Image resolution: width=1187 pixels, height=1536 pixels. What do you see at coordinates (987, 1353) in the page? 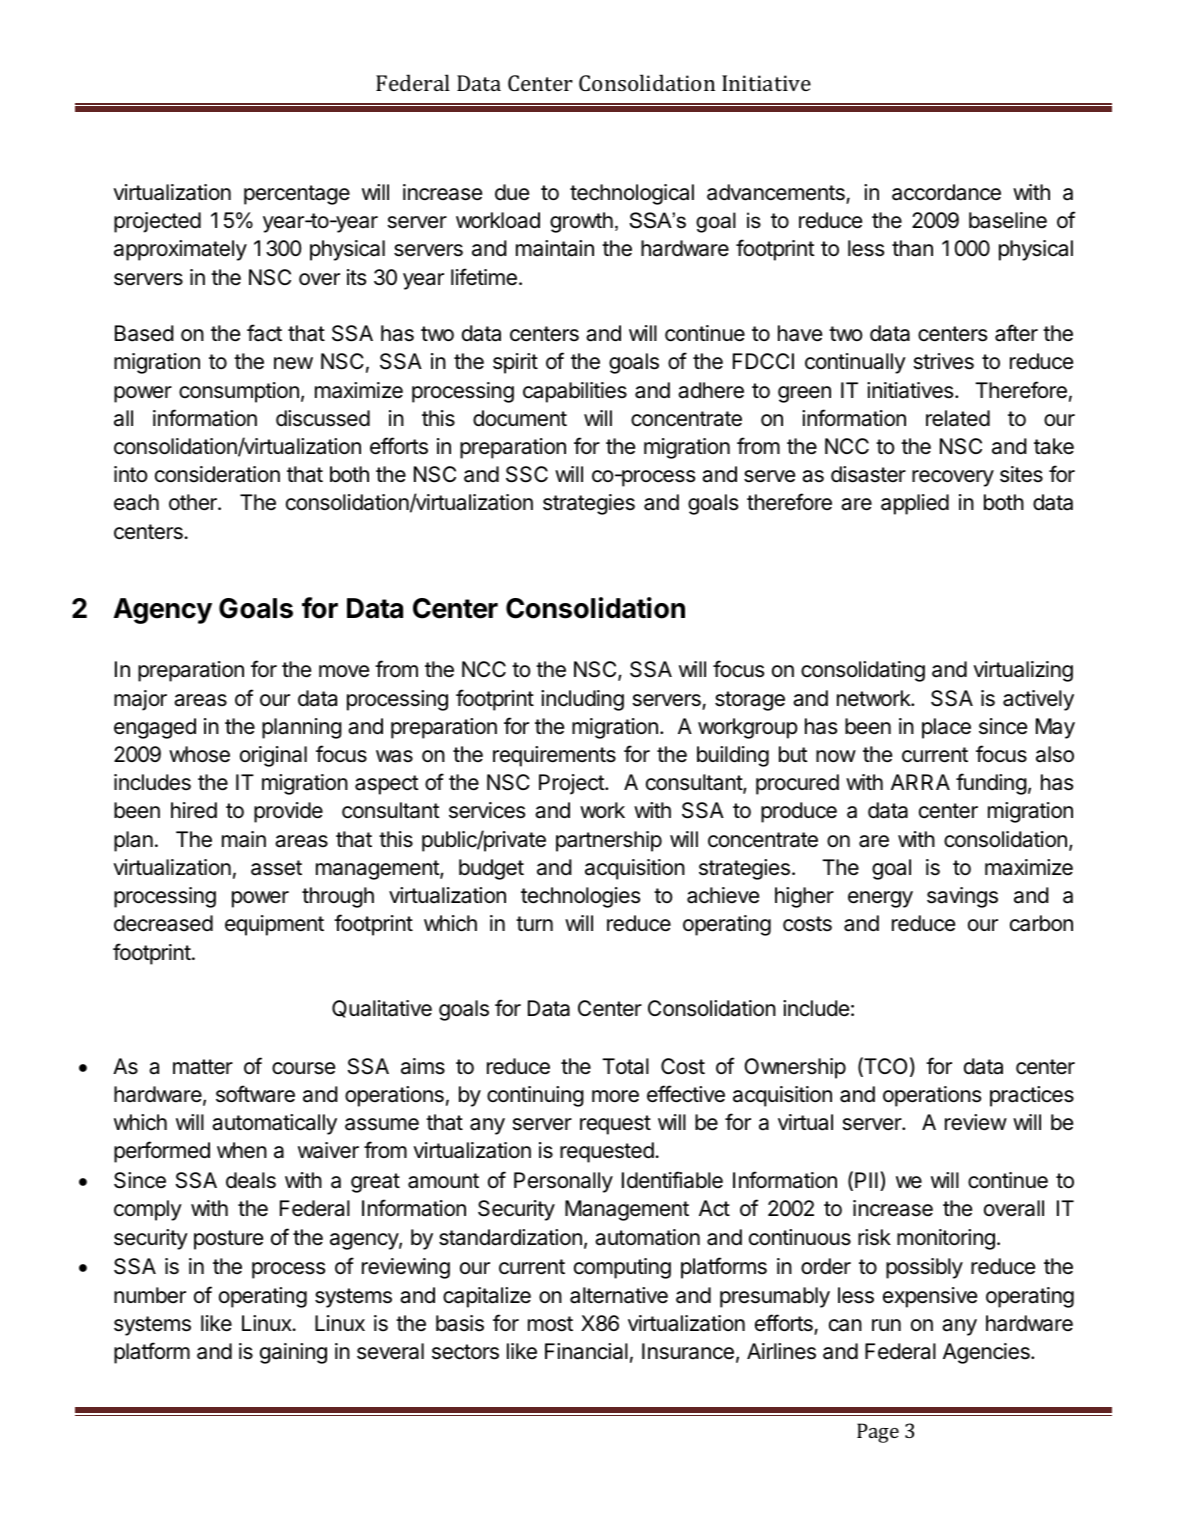
I see `Agencies` at bounding box center [987, 1353].
